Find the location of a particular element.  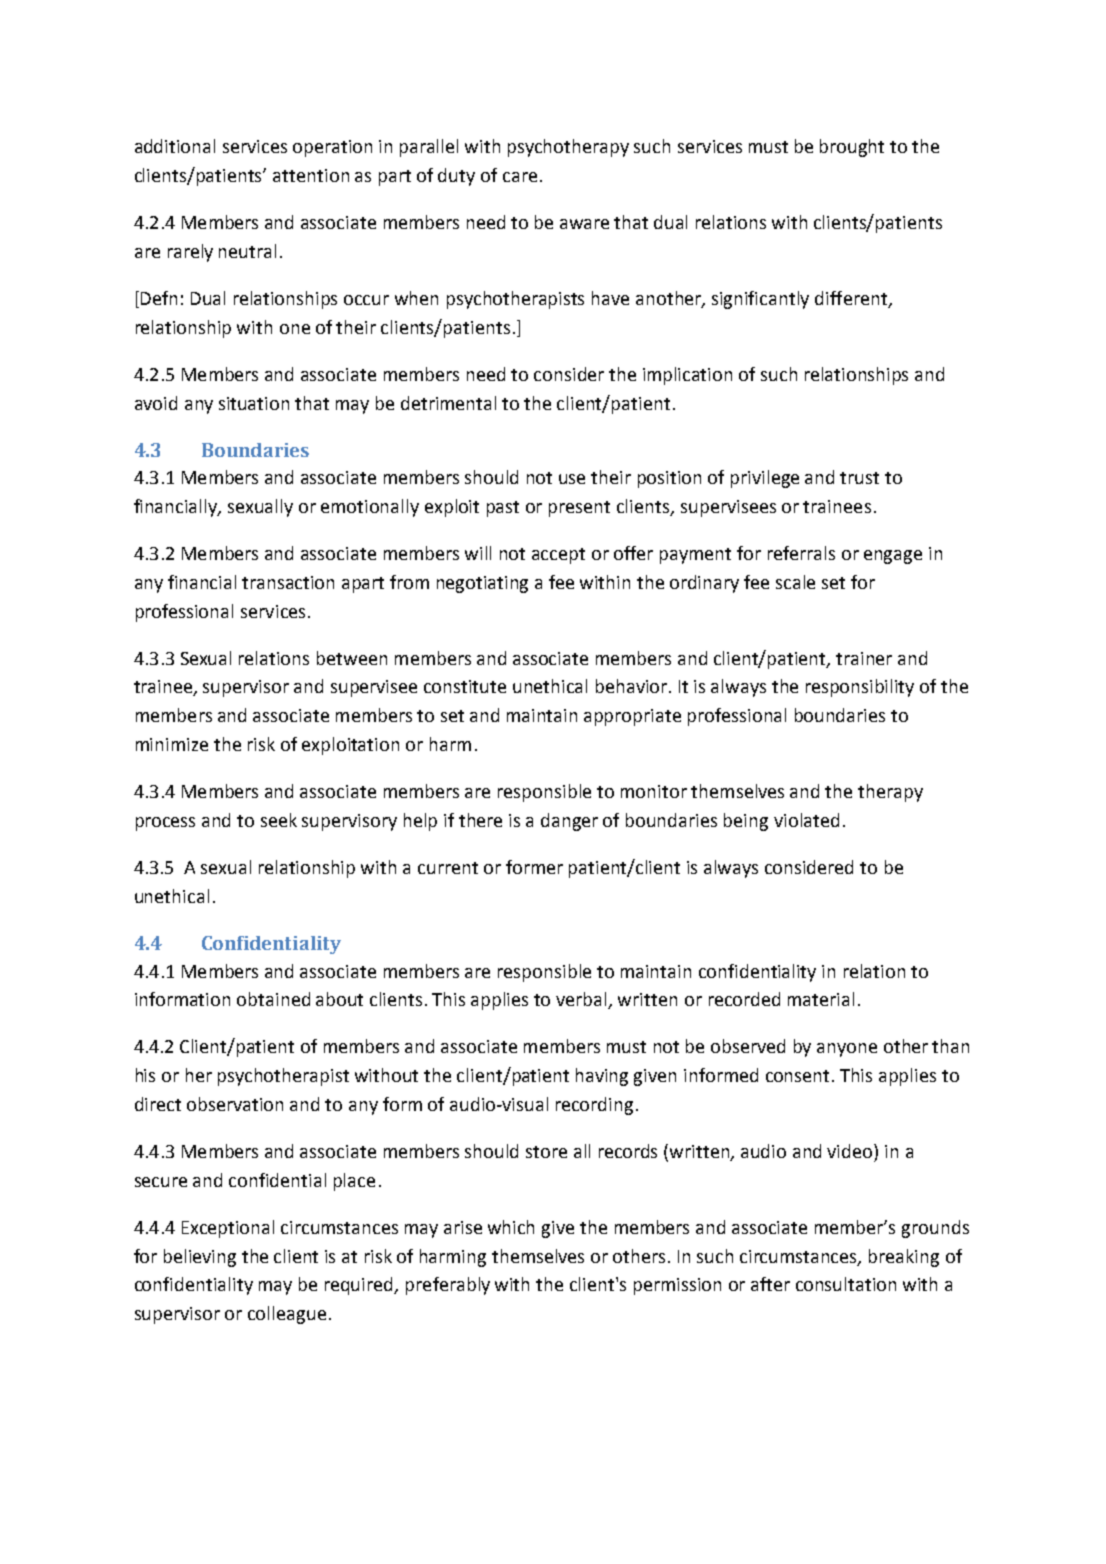

attention is located at coordinates (311, 175).
